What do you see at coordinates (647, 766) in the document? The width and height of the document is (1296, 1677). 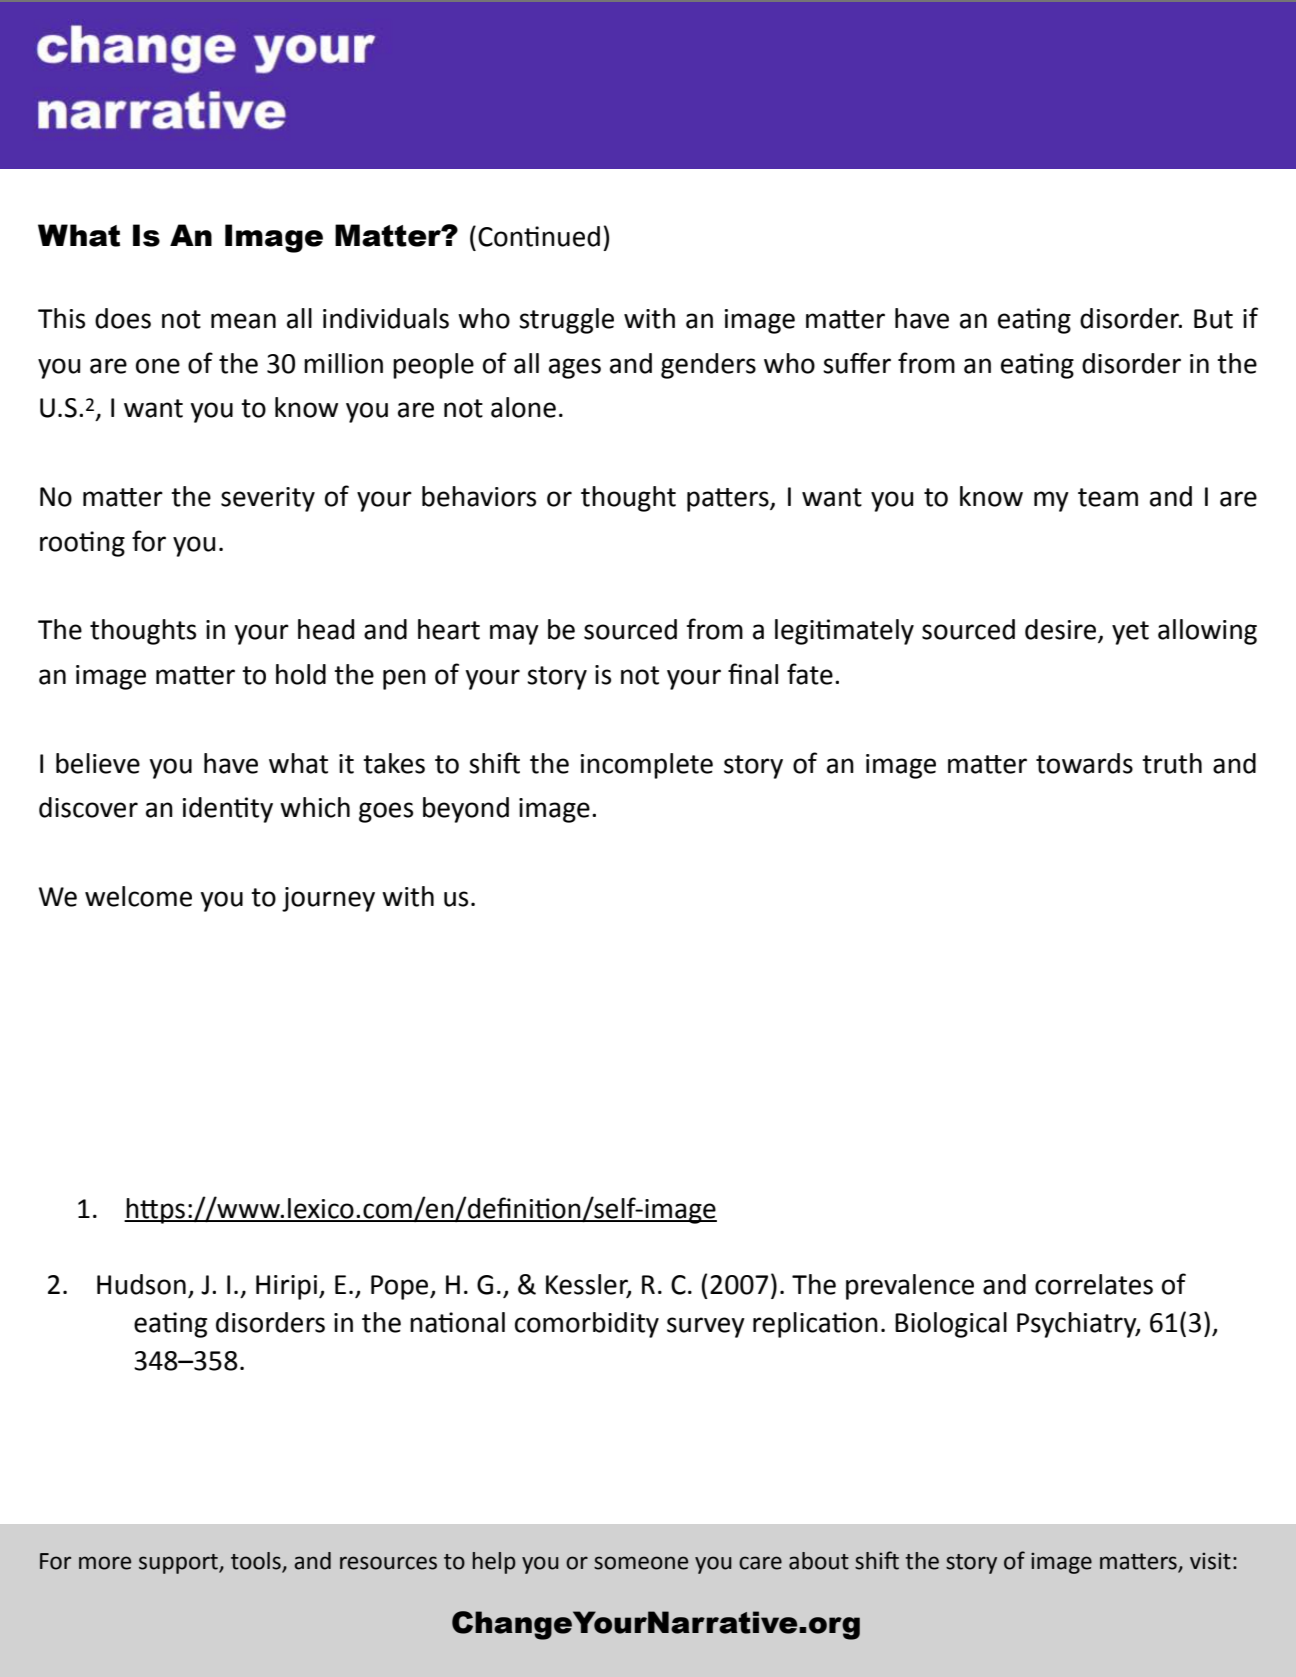 I see `incomplete` at bounding box center [647, 766].
